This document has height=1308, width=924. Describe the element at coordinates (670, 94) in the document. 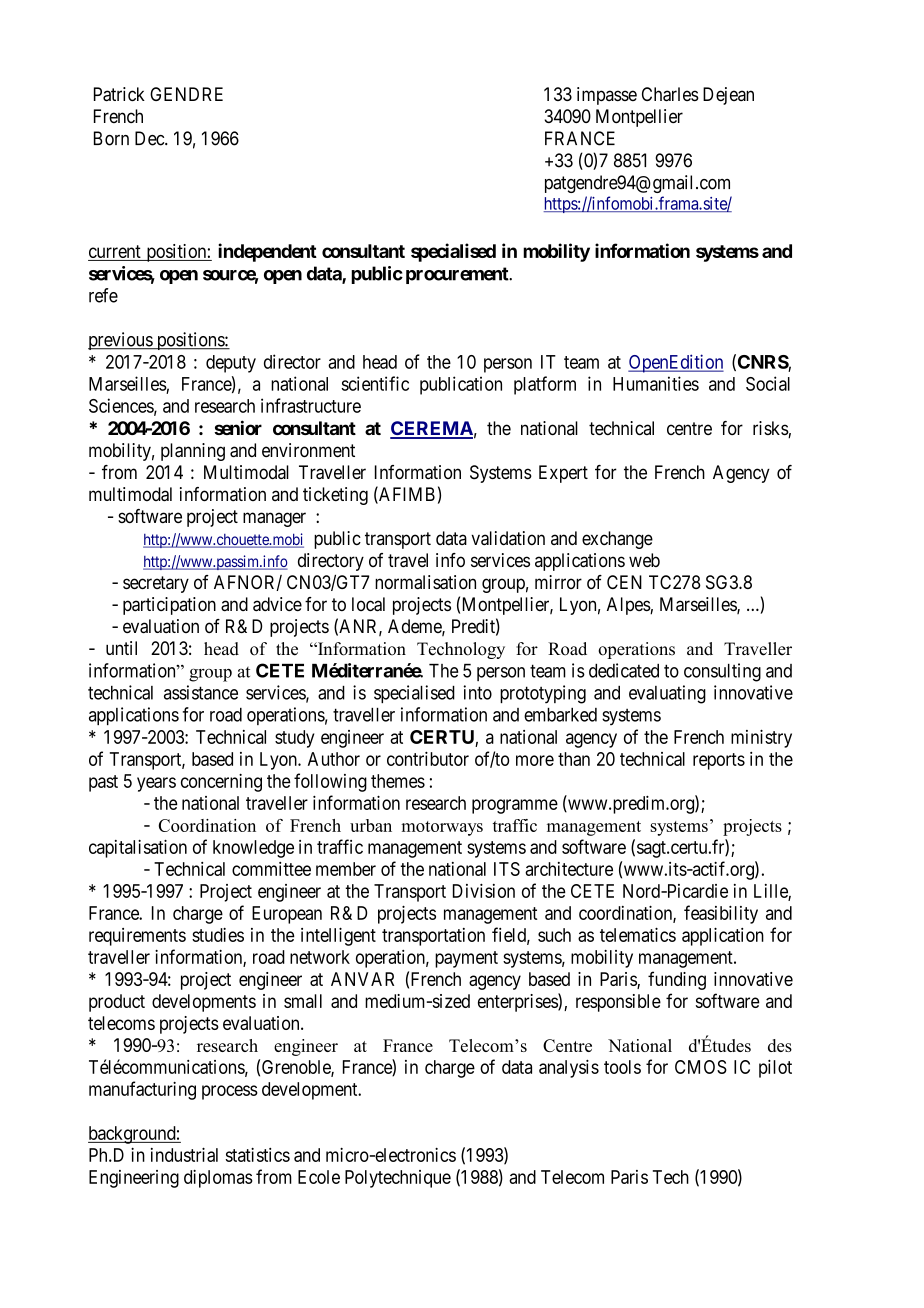

I see `Charles` at that location.
